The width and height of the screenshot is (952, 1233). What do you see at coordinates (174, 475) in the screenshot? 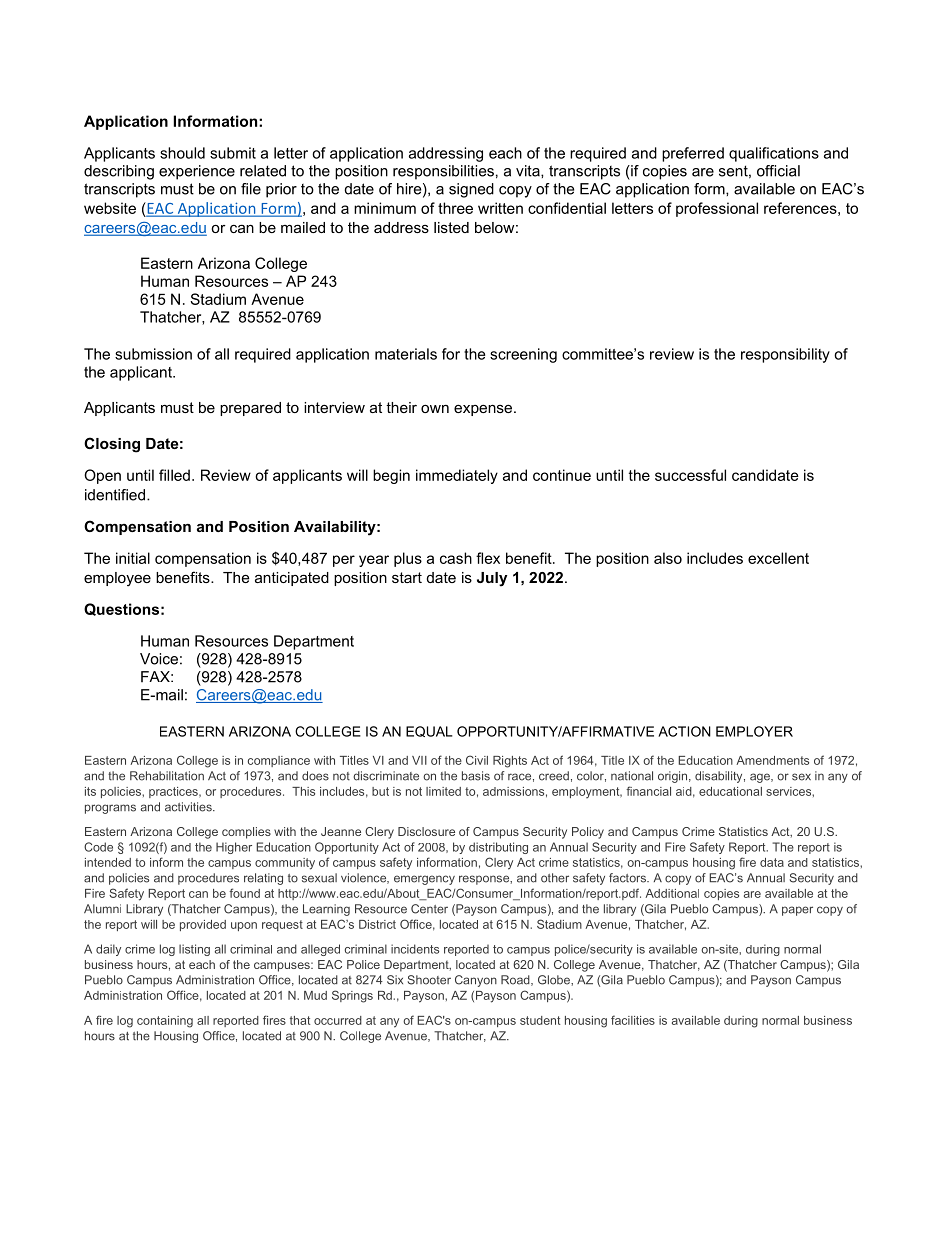
I see `filled` at bounding box center [174, 475].
